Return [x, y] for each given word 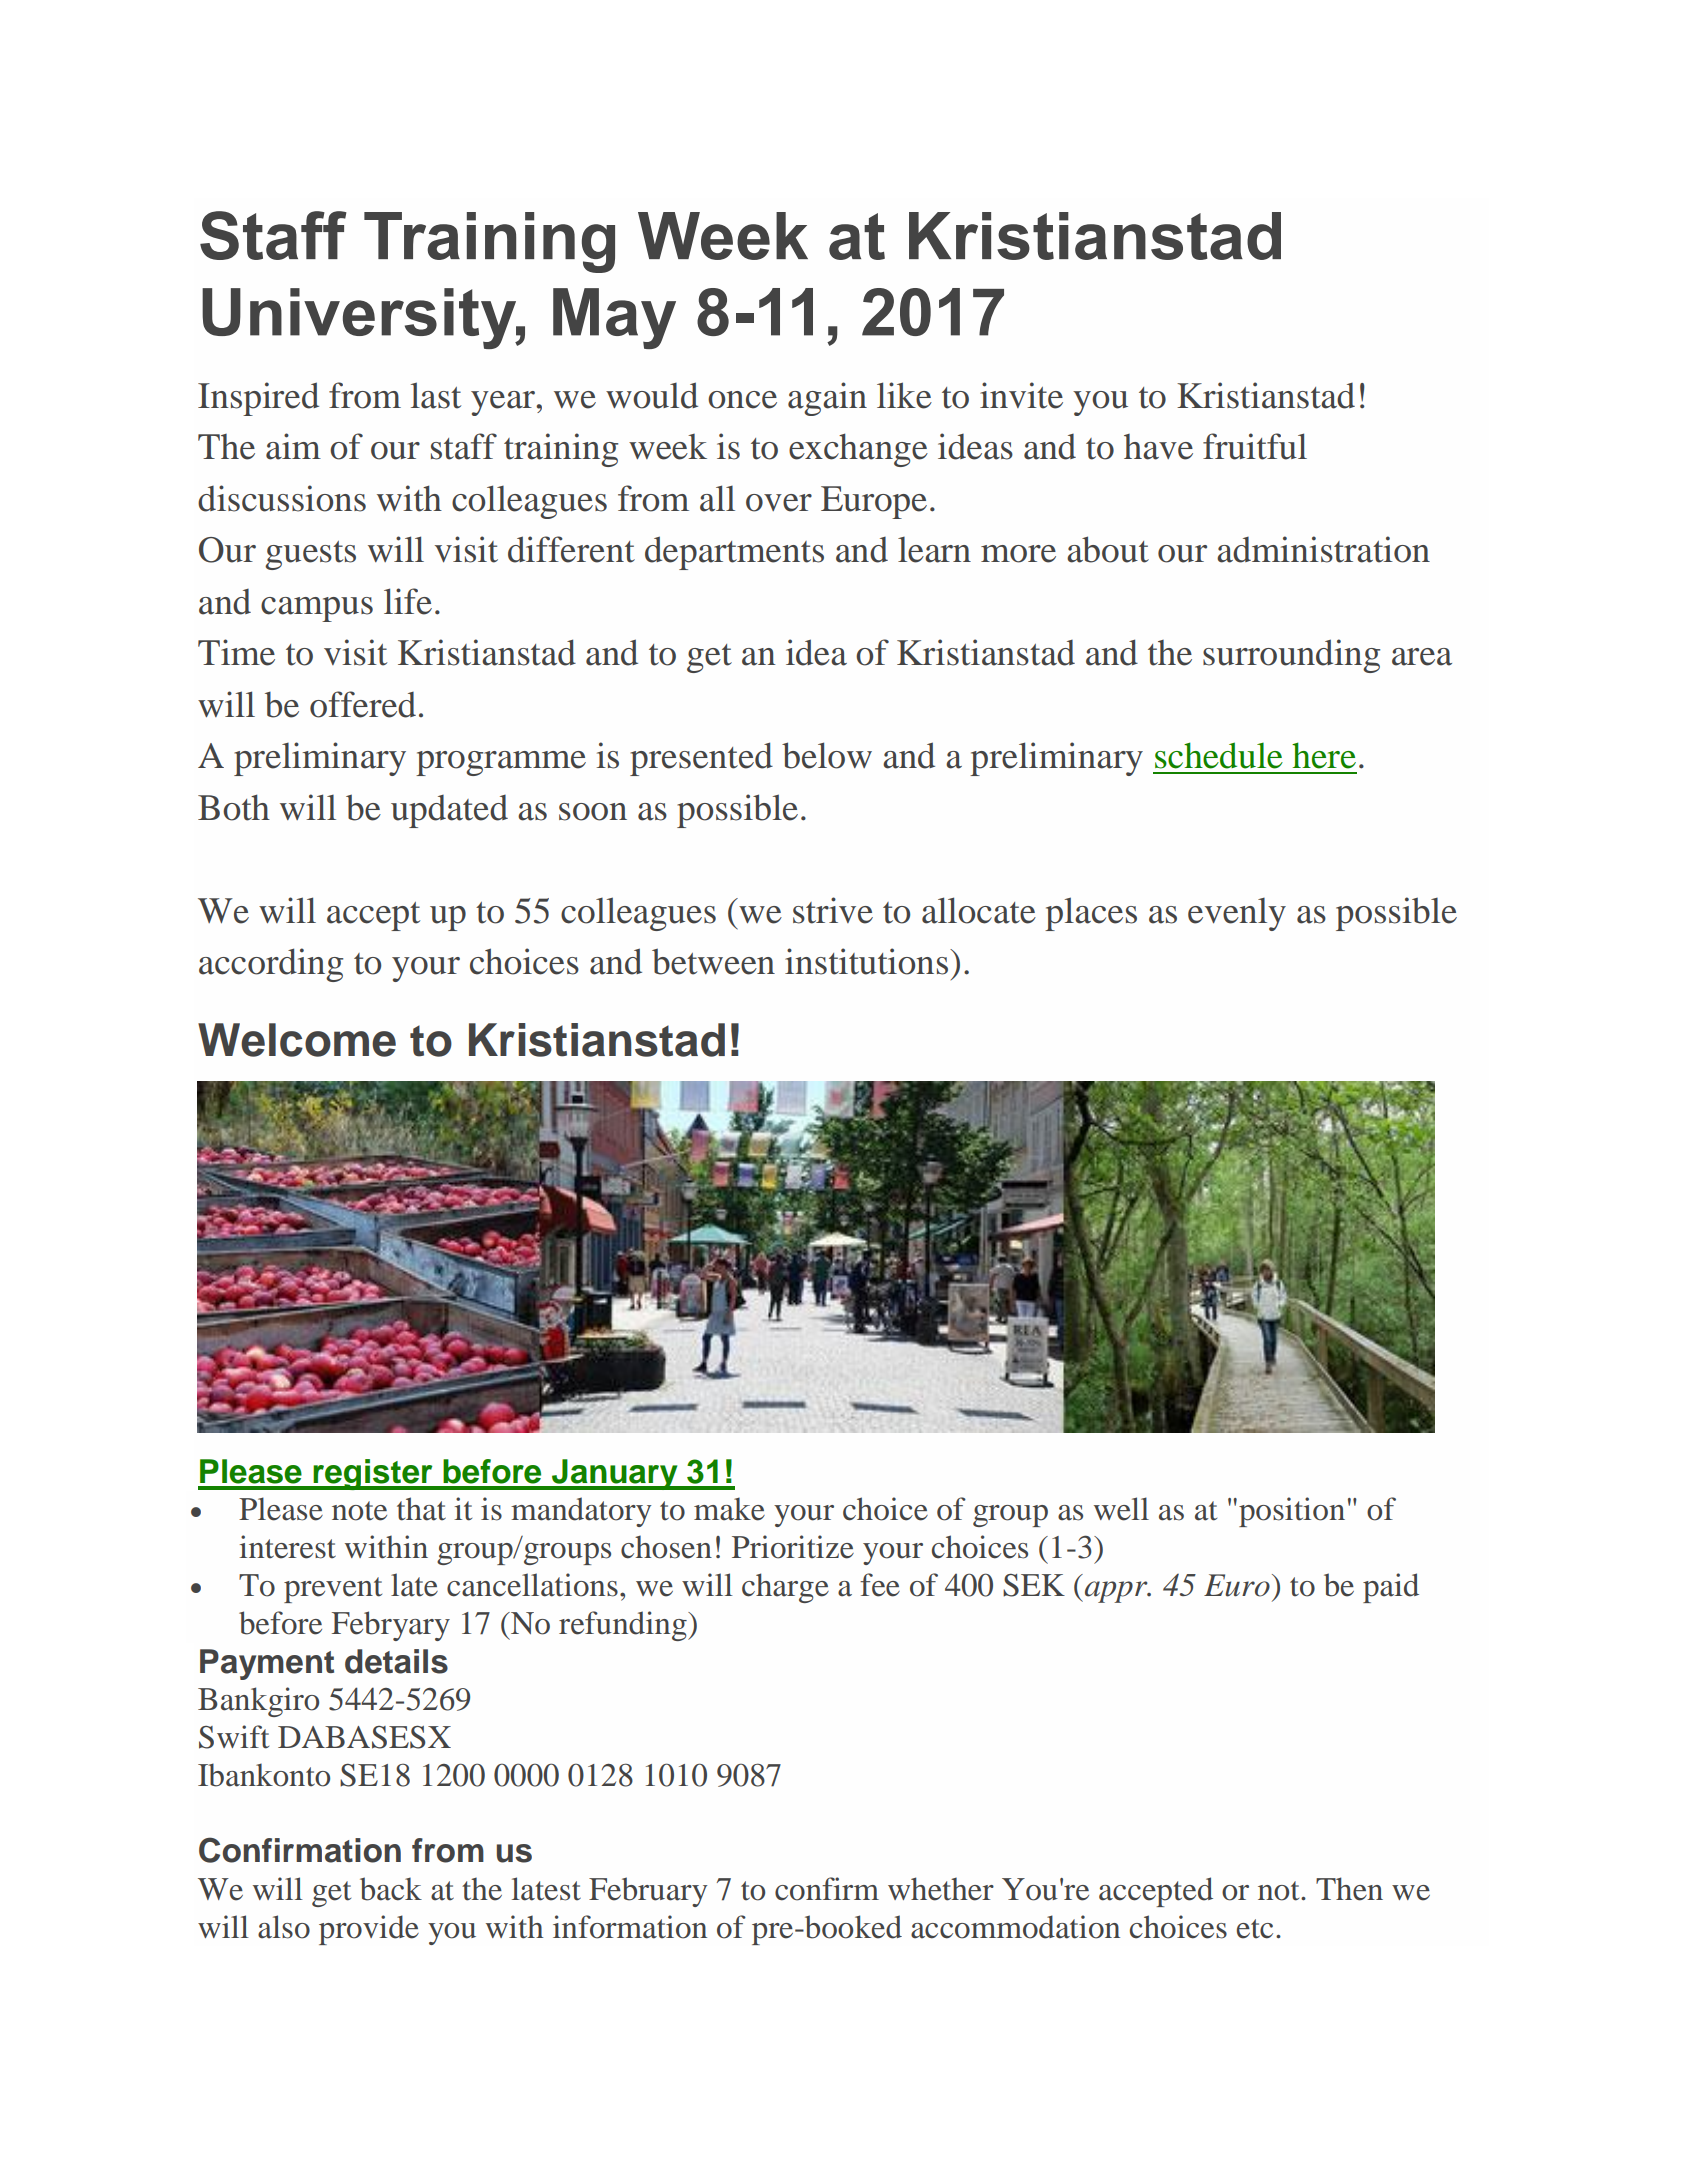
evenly [1237, 914]
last [436, 395]
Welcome [297, 1040]
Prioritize [793, 1547]
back [391, 1889]
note [359, 1511]
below [827, 755]
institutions [868, 961]
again [827, 399]
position [1292, 1512]
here [1324, 755]
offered [363, 704]
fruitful [1255, 446]
